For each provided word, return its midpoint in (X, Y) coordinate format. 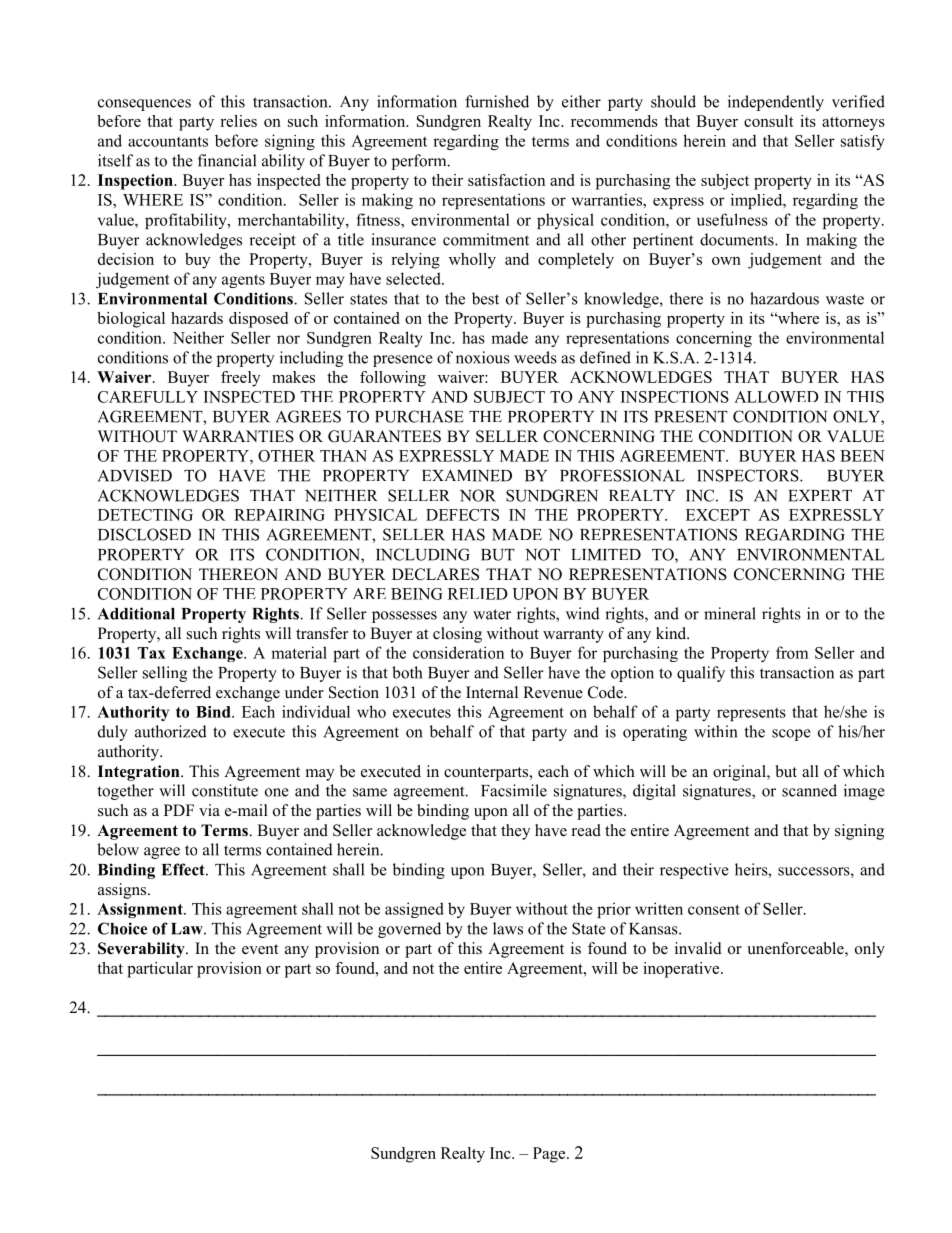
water (492, 614)
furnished (497, 101)
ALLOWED (776, 397)
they (515, 832)
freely (240, 379)
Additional (136, 613)
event (260, 949)
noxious (483, 357)
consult (769, 121)
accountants (168, 141)
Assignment (141, 910)
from (792, 652)
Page (550, 1155)
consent (714, 909)
